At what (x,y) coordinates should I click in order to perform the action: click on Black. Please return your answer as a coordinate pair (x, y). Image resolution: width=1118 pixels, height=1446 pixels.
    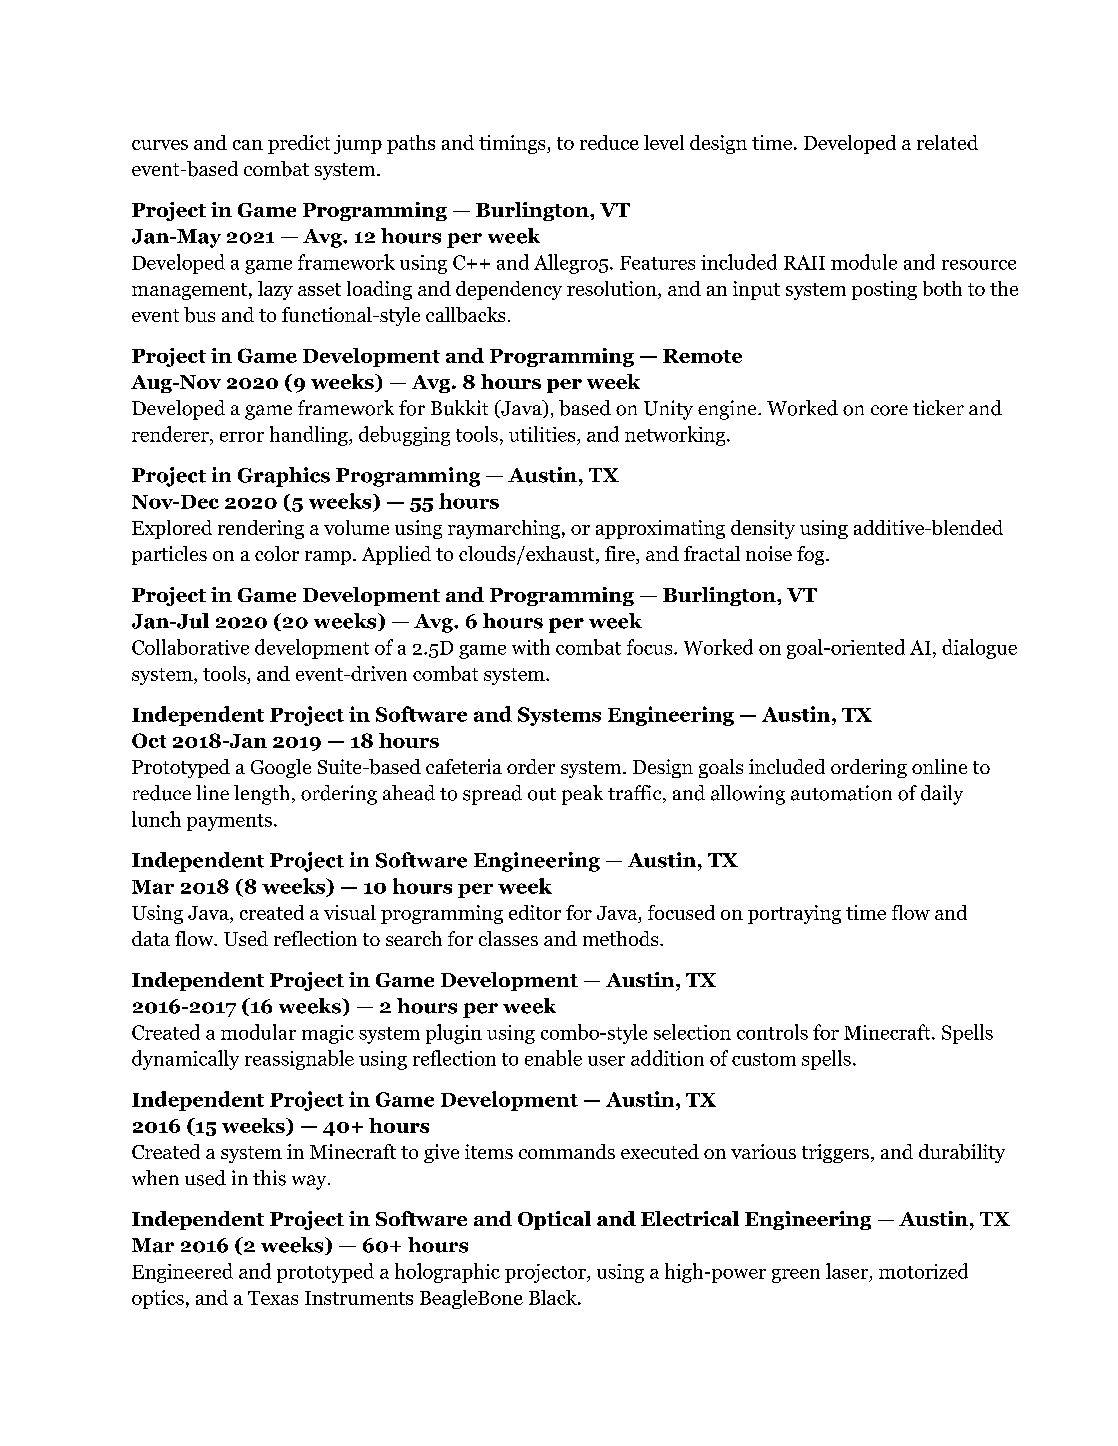
    Looking at the image, I should click on (554, 1297).
